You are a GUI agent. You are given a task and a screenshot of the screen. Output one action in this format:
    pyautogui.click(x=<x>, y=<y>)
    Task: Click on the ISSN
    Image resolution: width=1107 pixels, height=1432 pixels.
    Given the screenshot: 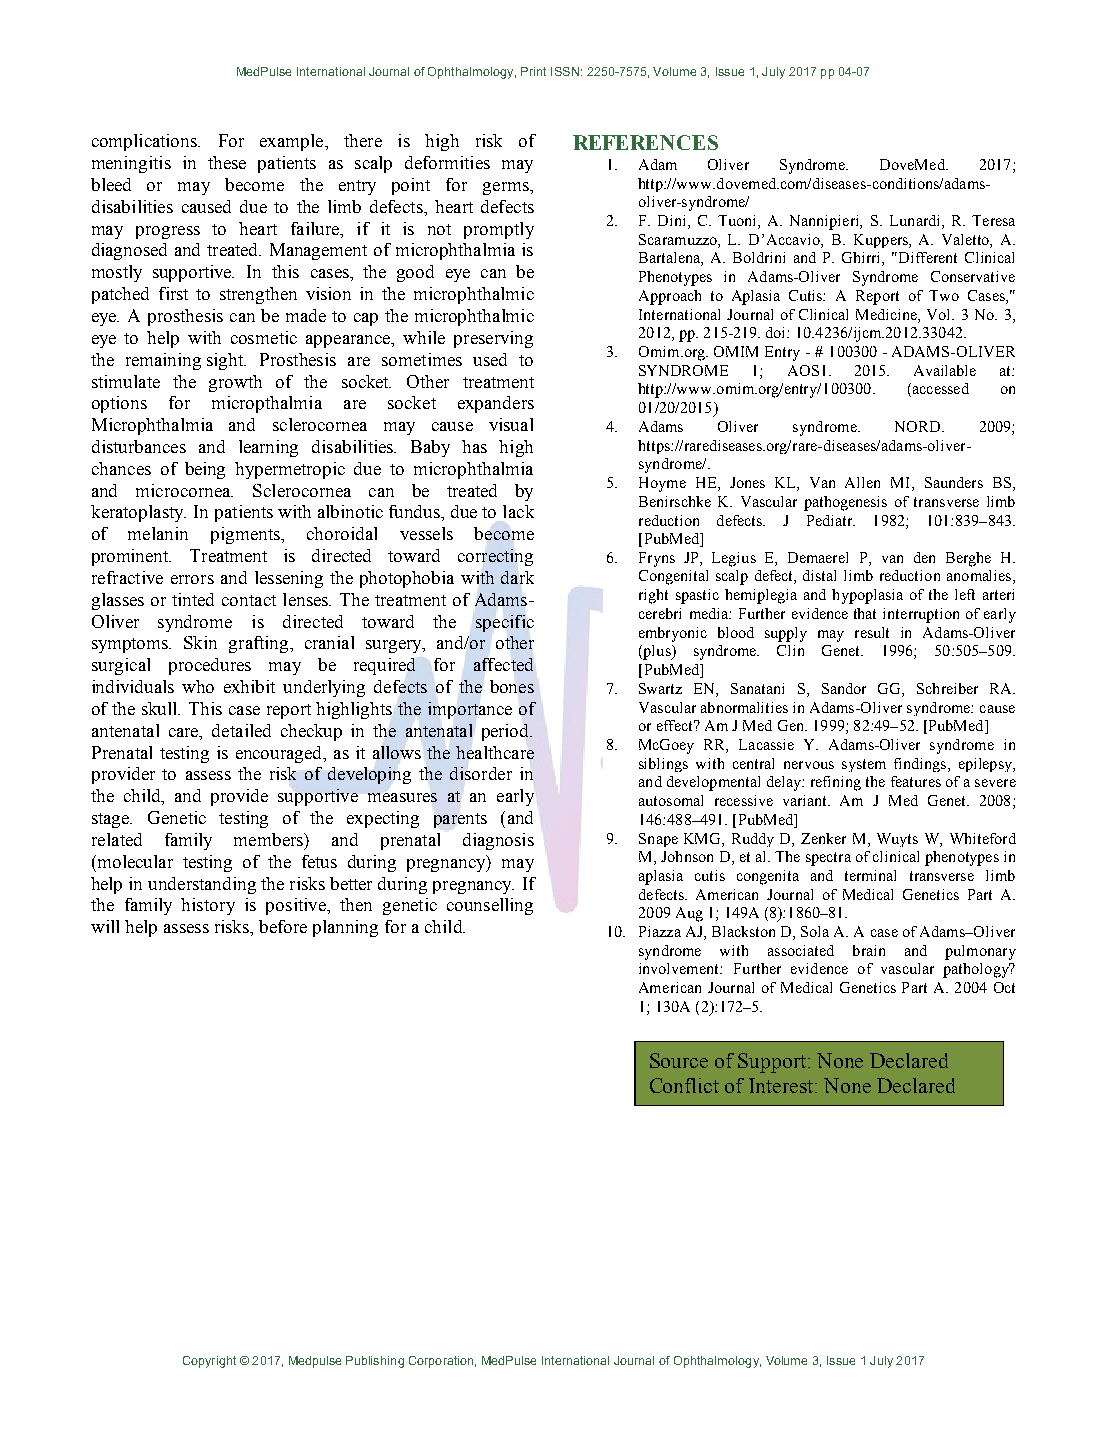 What is the action you would take?
    pyautogui.click(x=565, y=71)
